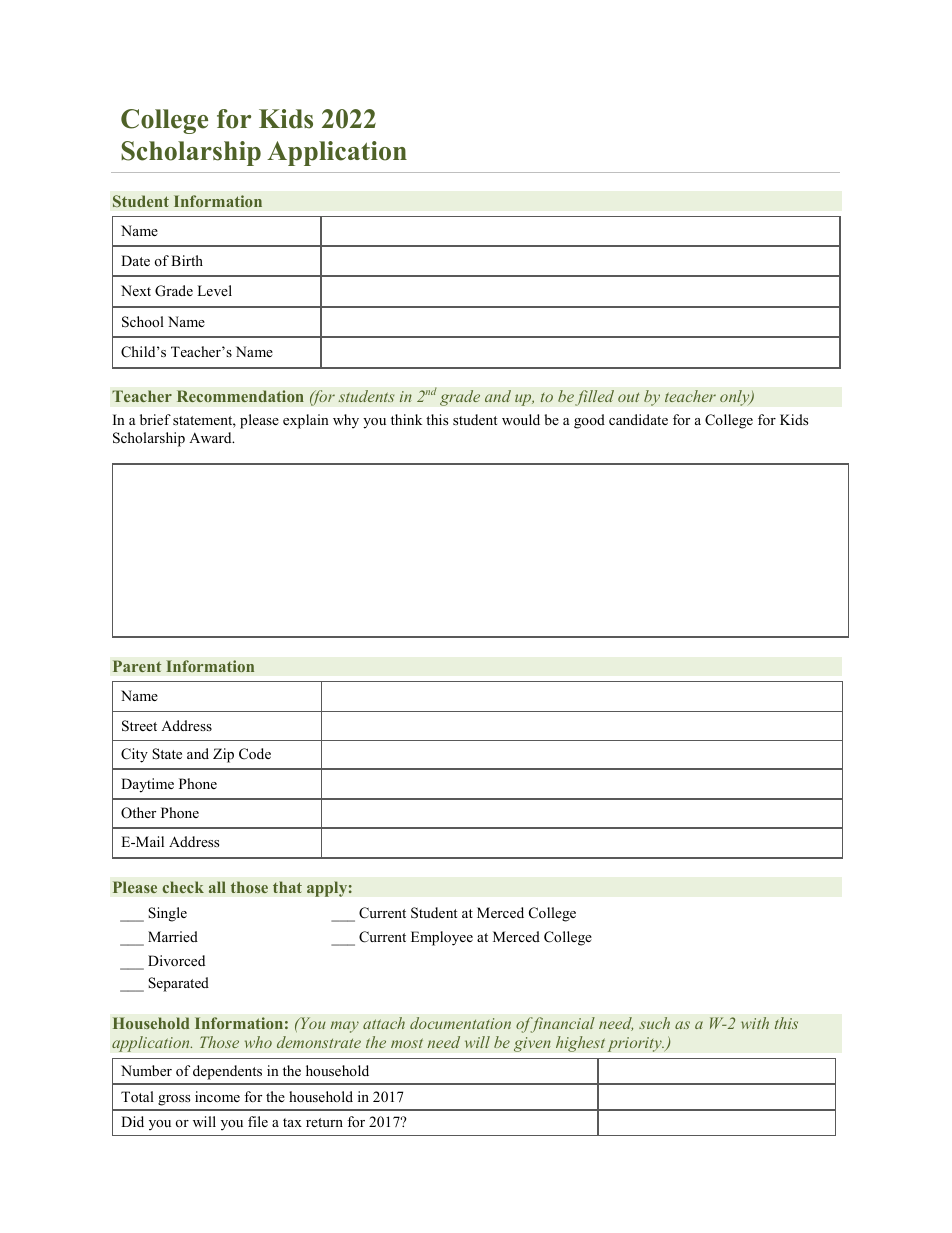  I want to click on Award, so click(211, 437).
